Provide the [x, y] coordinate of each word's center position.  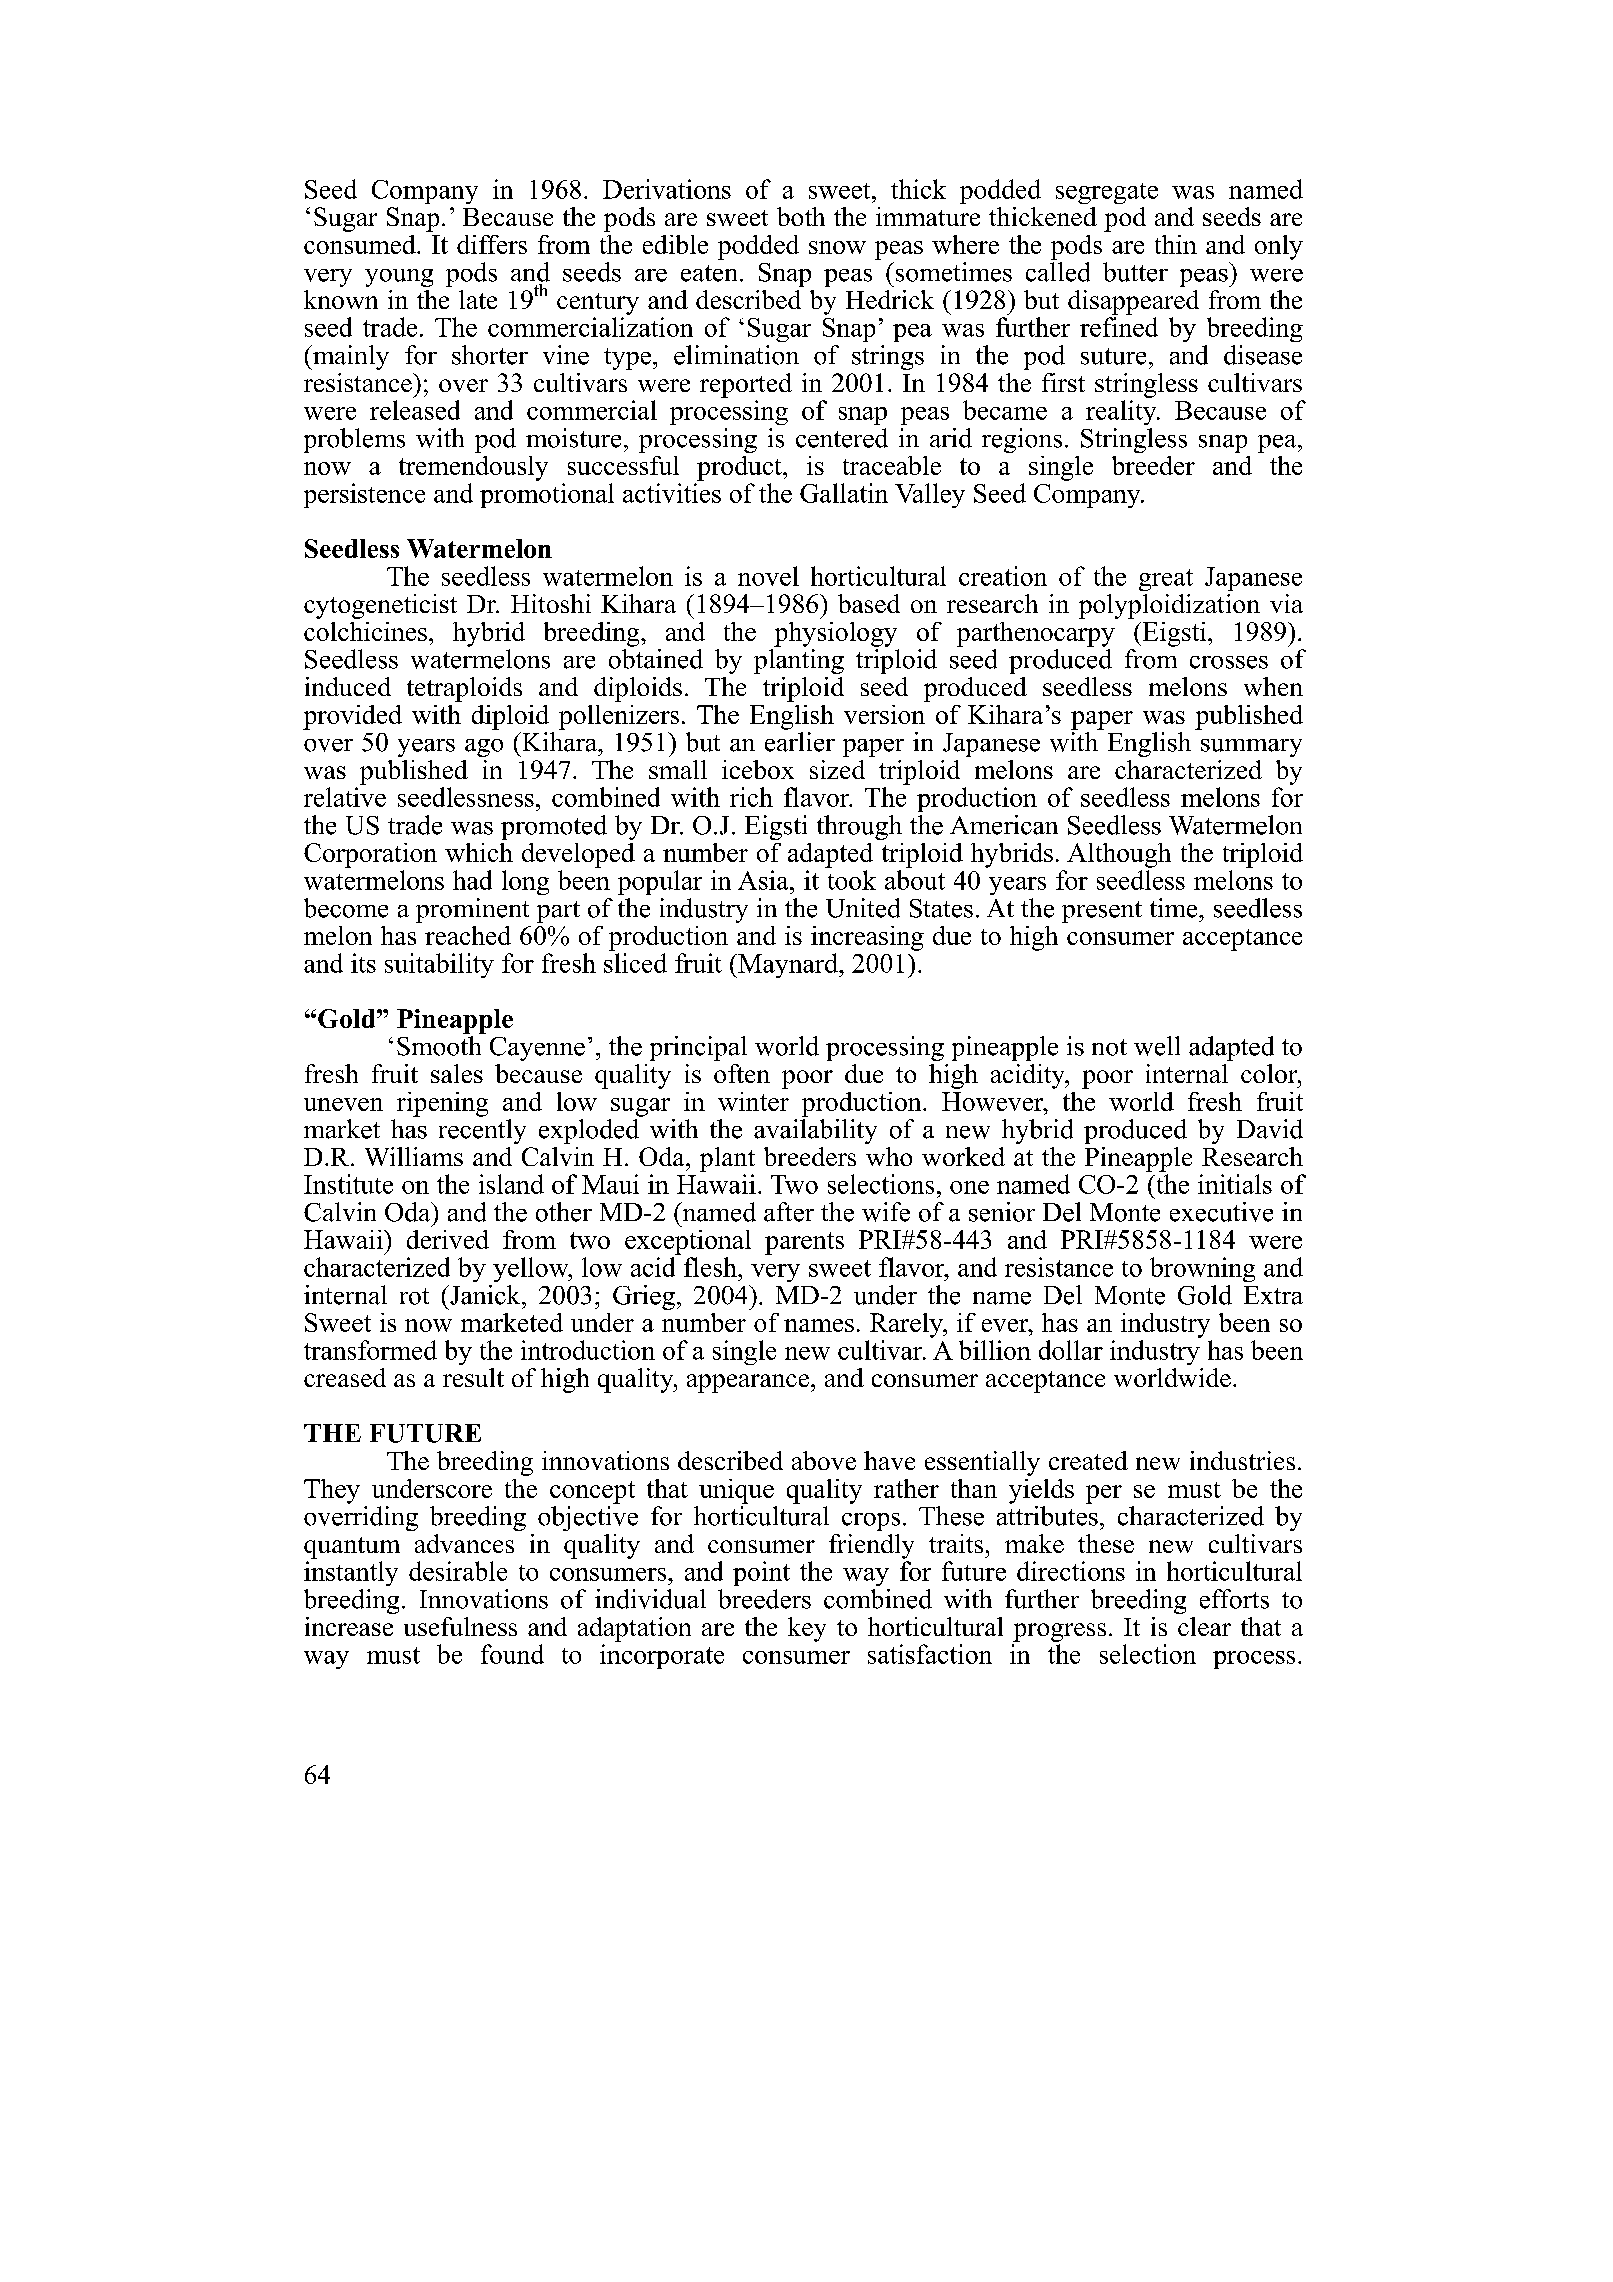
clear [1204, 1626]
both [801, 216]
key [807, 1629]
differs [492, 244]
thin [1176, 244]
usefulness [460, 1626]
